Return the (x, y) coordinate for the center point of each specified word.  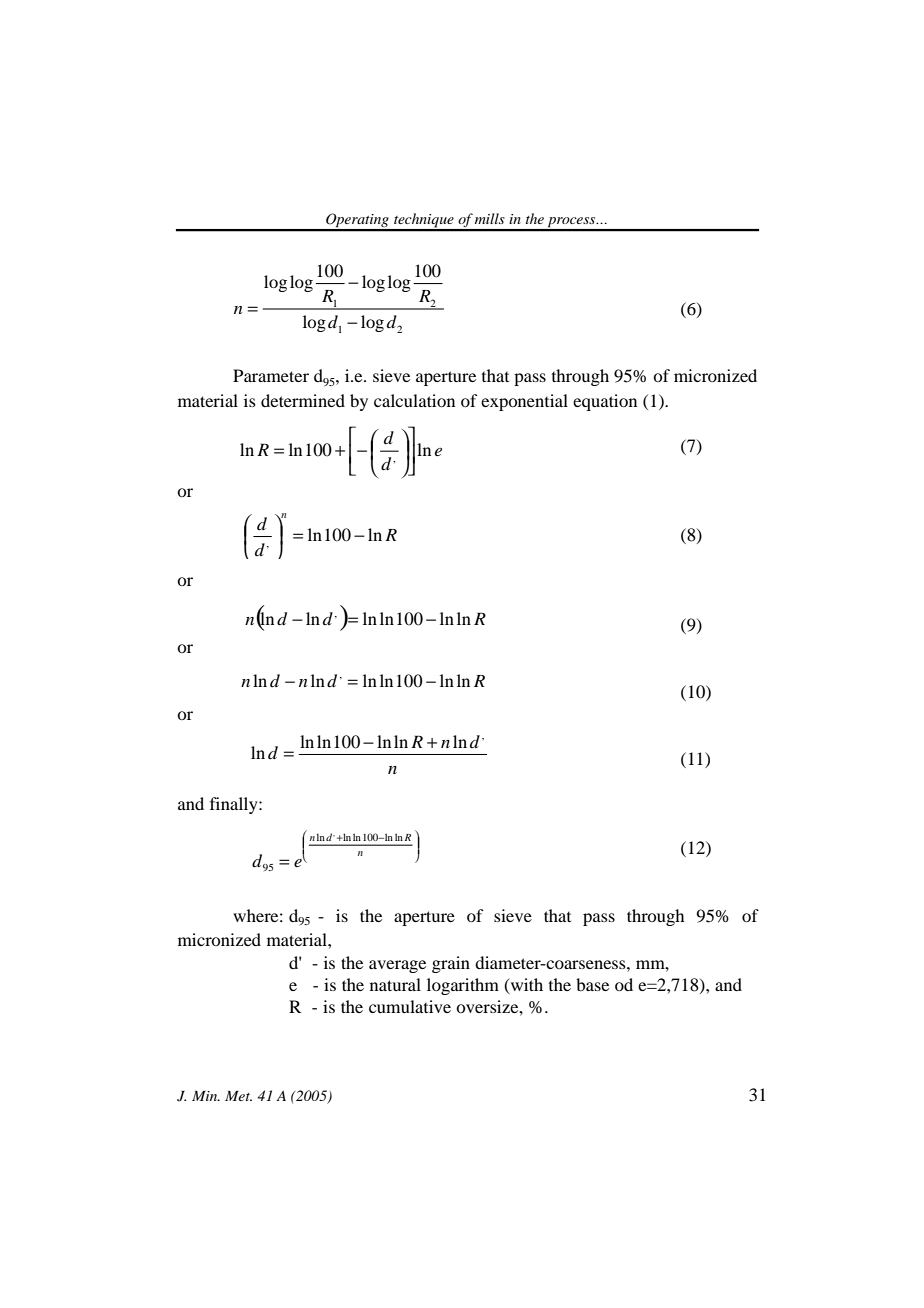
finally (235, 805)
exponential (524, 402)
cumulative (410, 1006)
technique (424, 221)
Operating (357, 221)
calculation (414, 400)
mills (490, 218)
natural (395, 984)
